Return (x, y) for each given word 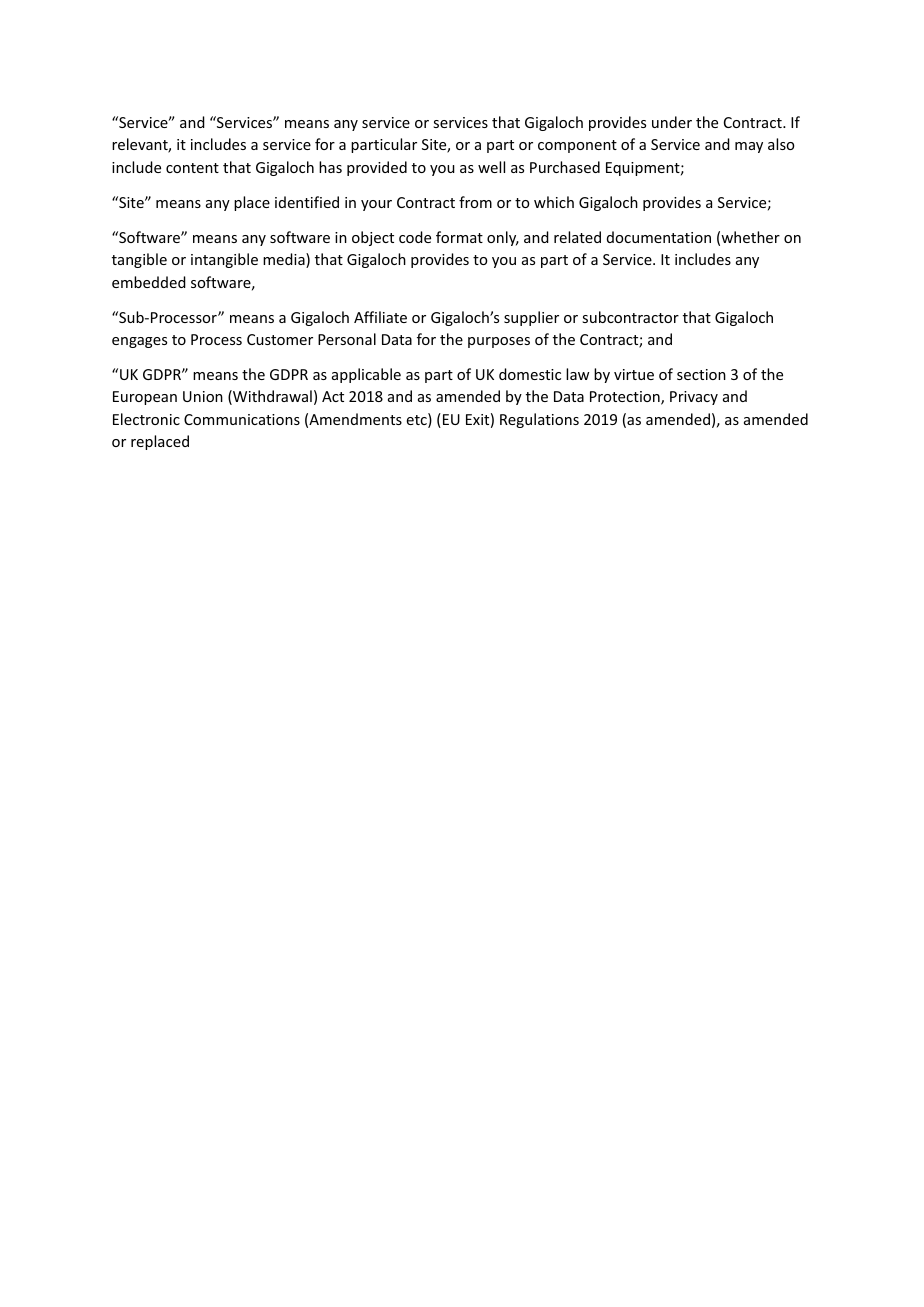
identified (307, 202)
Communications (242, 419)
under (672, 122)
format (459, 237)
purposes (499, 342)
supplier (531, 318)
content (192, 168)
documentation (659, 237)
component (577, 146)
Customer (280, 339)
